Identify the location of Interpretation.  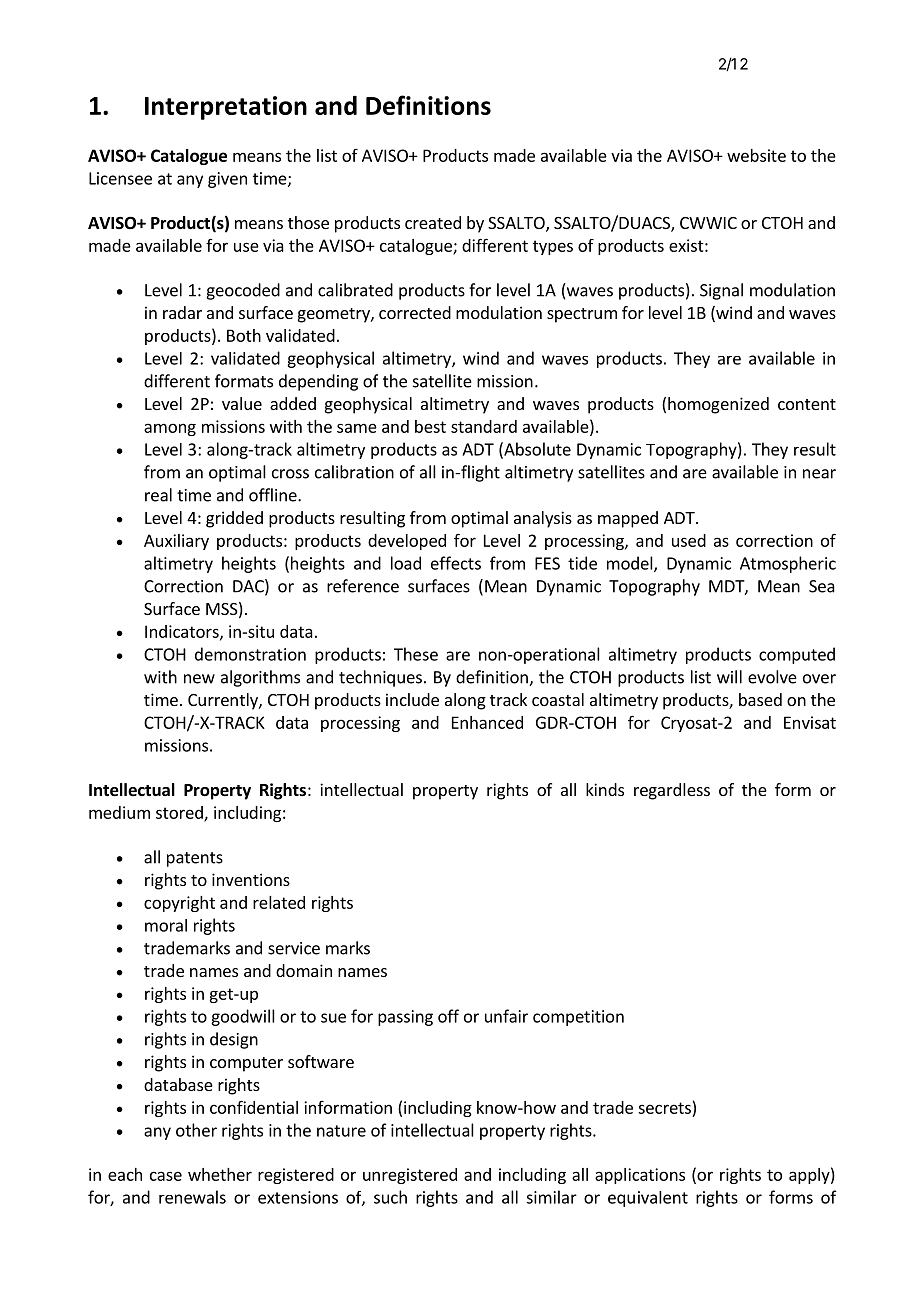
(226, 108).
